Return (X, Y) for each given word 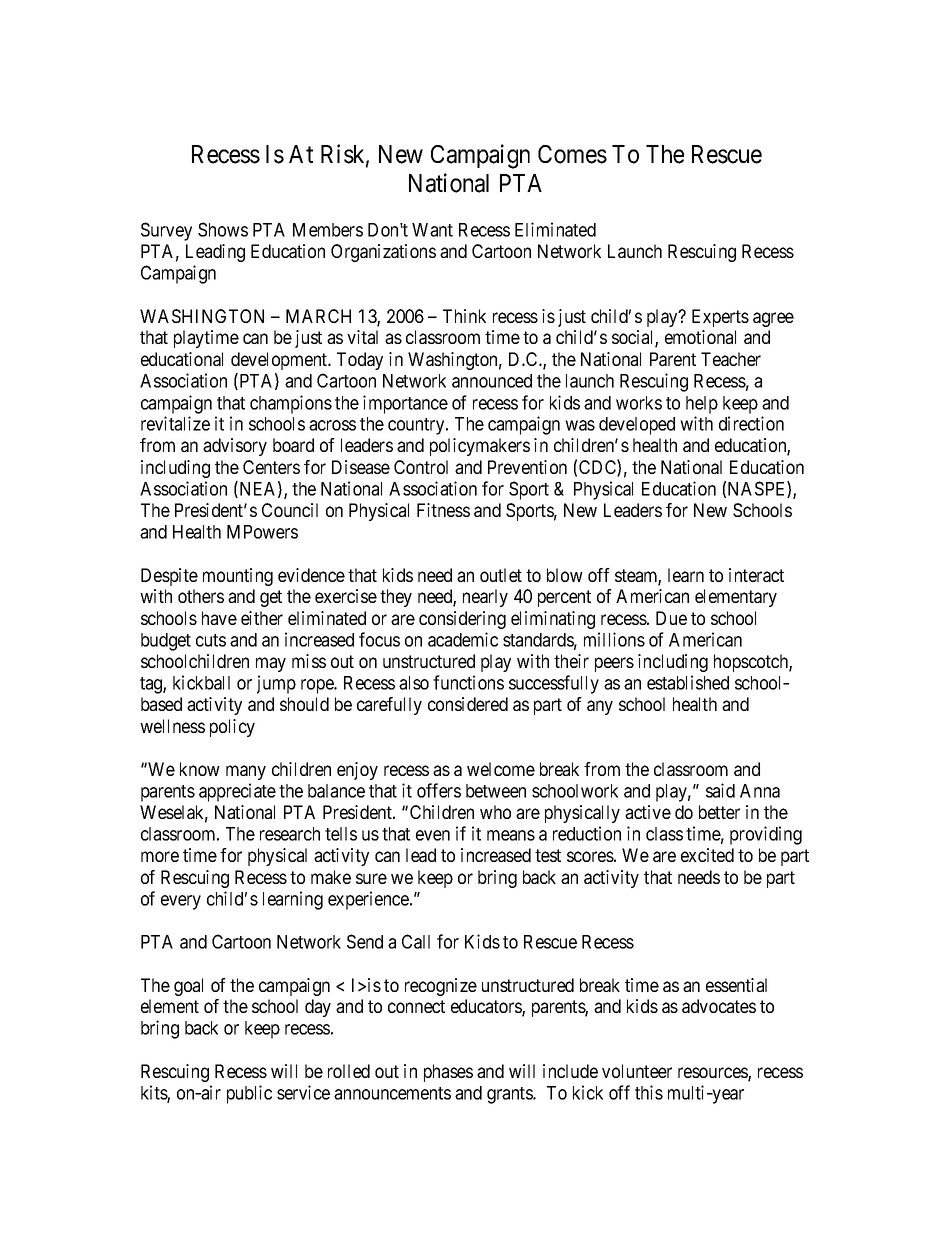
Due (671, 618)
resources (713, 1074)
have (219, 618)
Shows (223, 229)
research (290, 834)
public (249, 1094)
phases (448, 1073)
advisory (235, 447)
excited (707, 855)
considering (462, 620)
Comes (572, 154)
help (702, 405)
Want (432, 230)
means (511, 835)
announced (492, 381)
